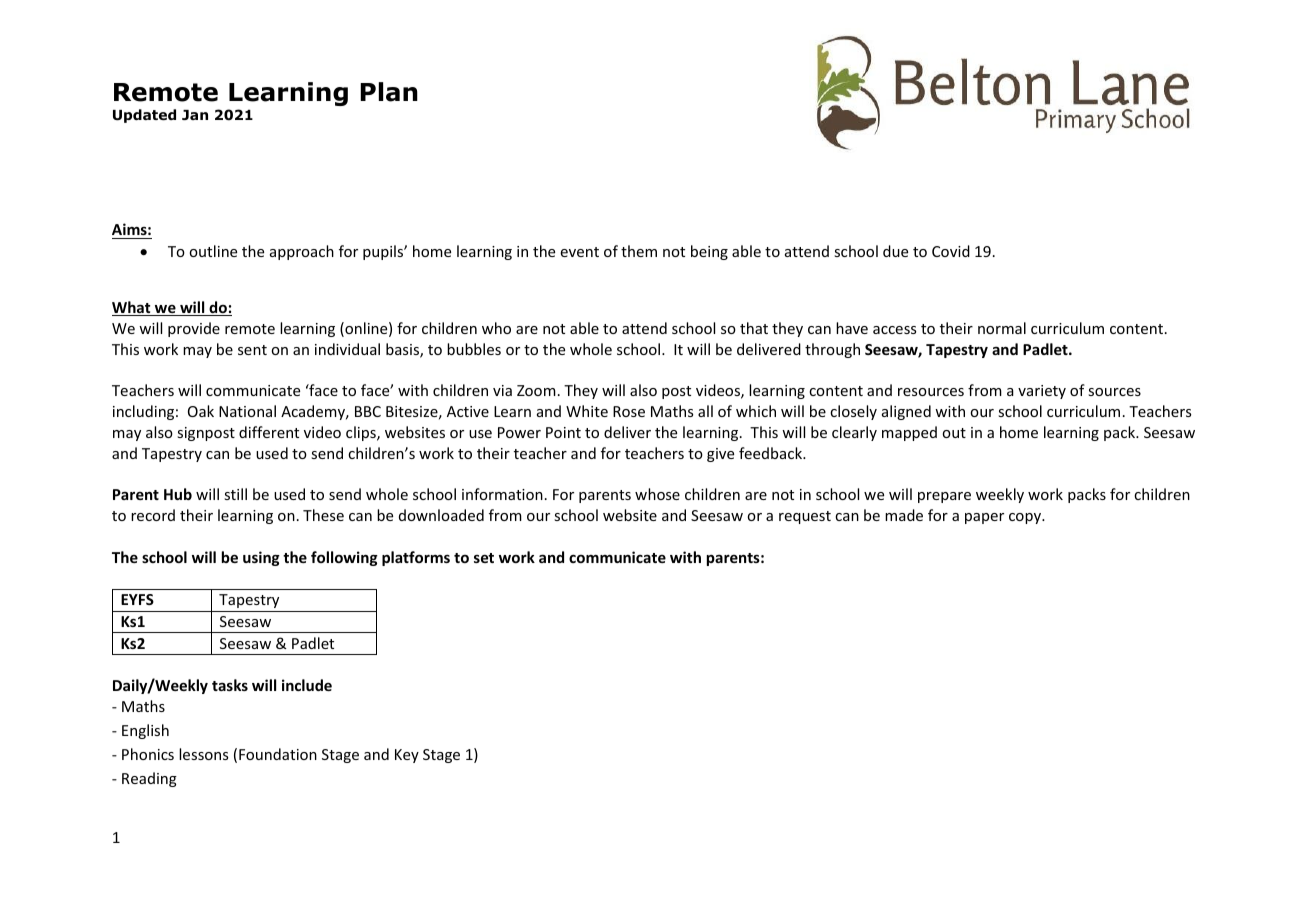  What do you see at coordinates (484, 558) in the page?
I see `set` at bounding box center [484, 558].
